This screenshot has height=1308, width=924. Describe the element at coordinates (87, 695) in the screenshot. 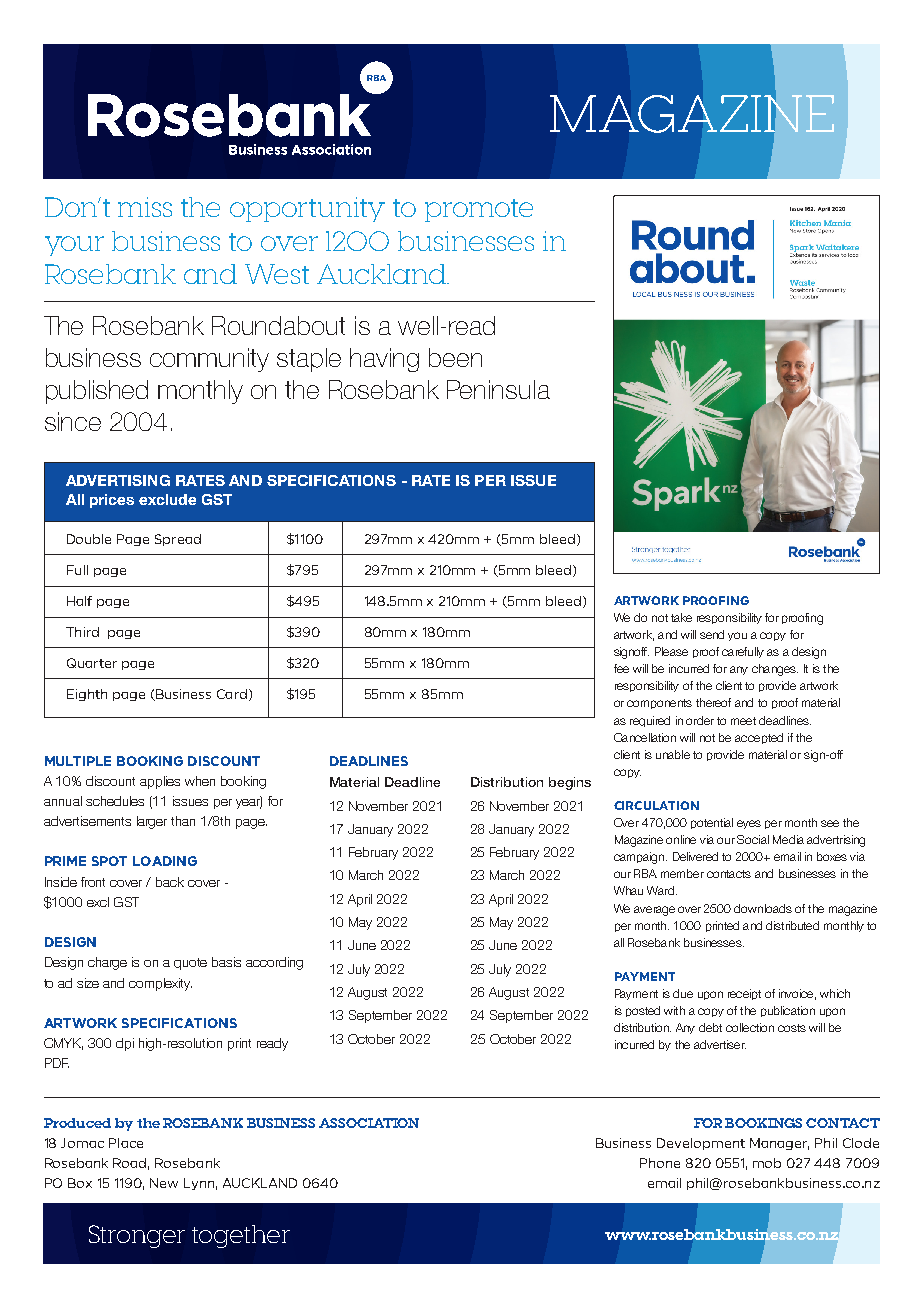

I see `Eighth` at that location.
